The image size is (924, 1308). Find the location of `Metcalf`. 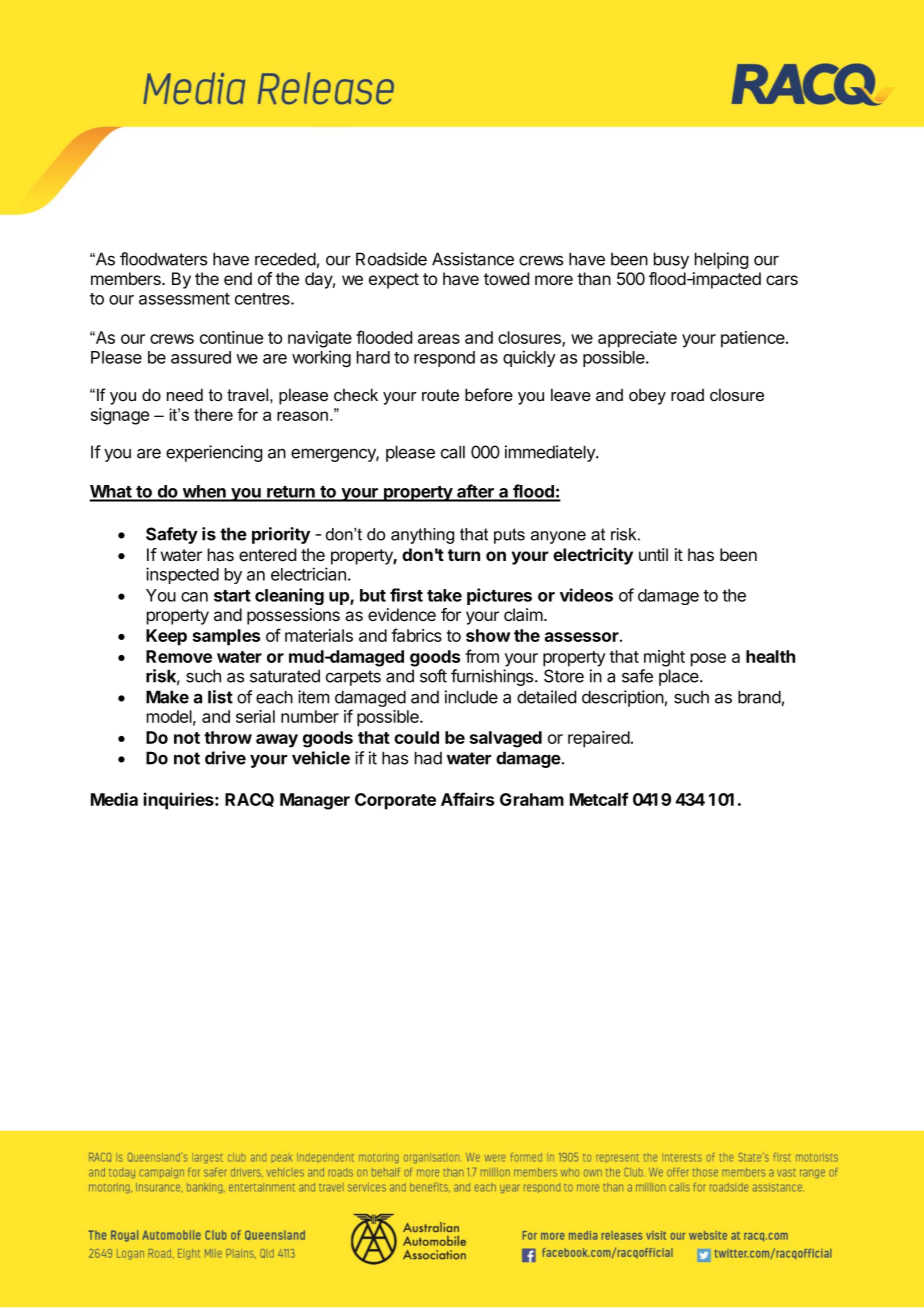

Metcalf is located at coordinates (599, 799).
